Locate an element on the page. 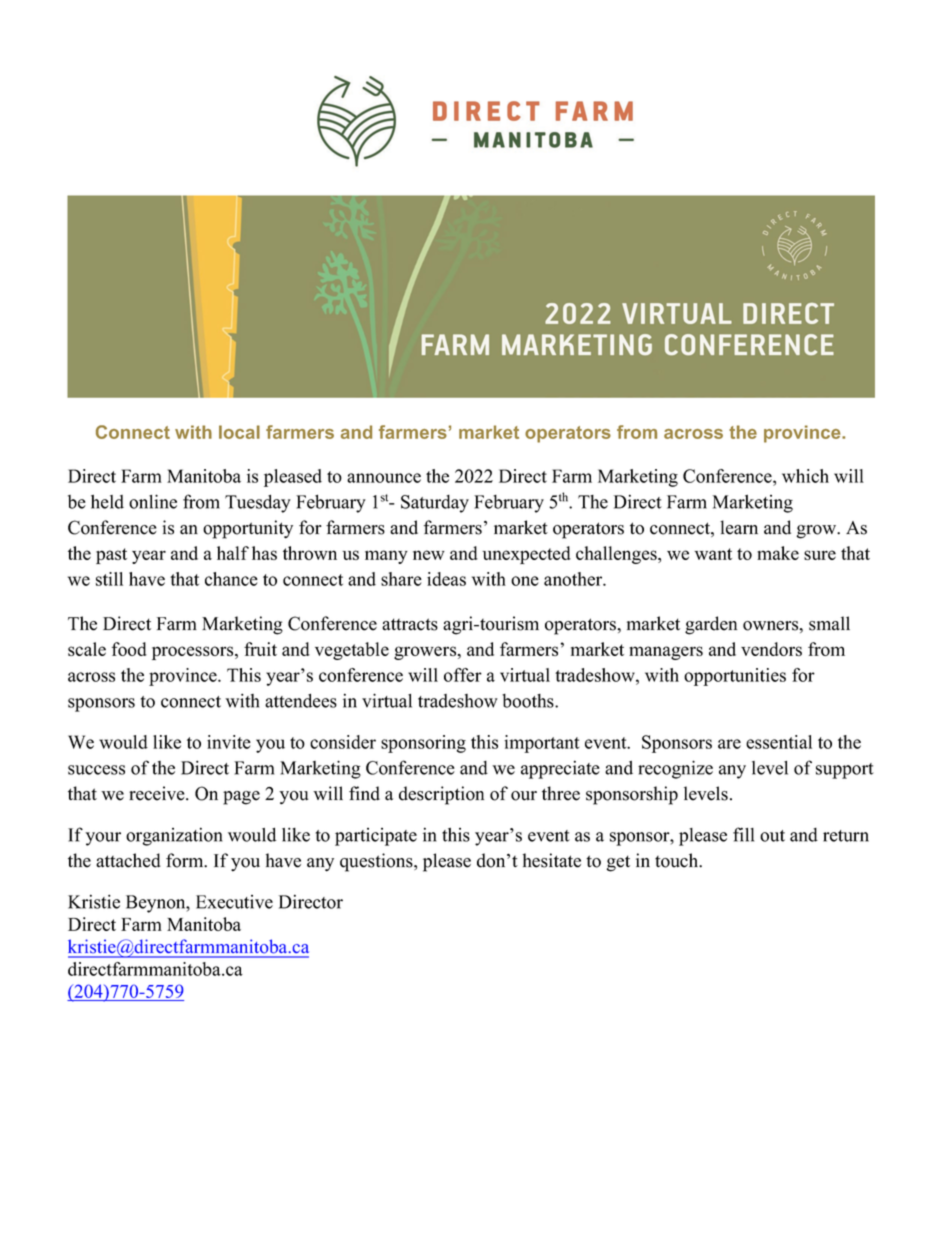  Executive is located at coordinates (234, 902).
